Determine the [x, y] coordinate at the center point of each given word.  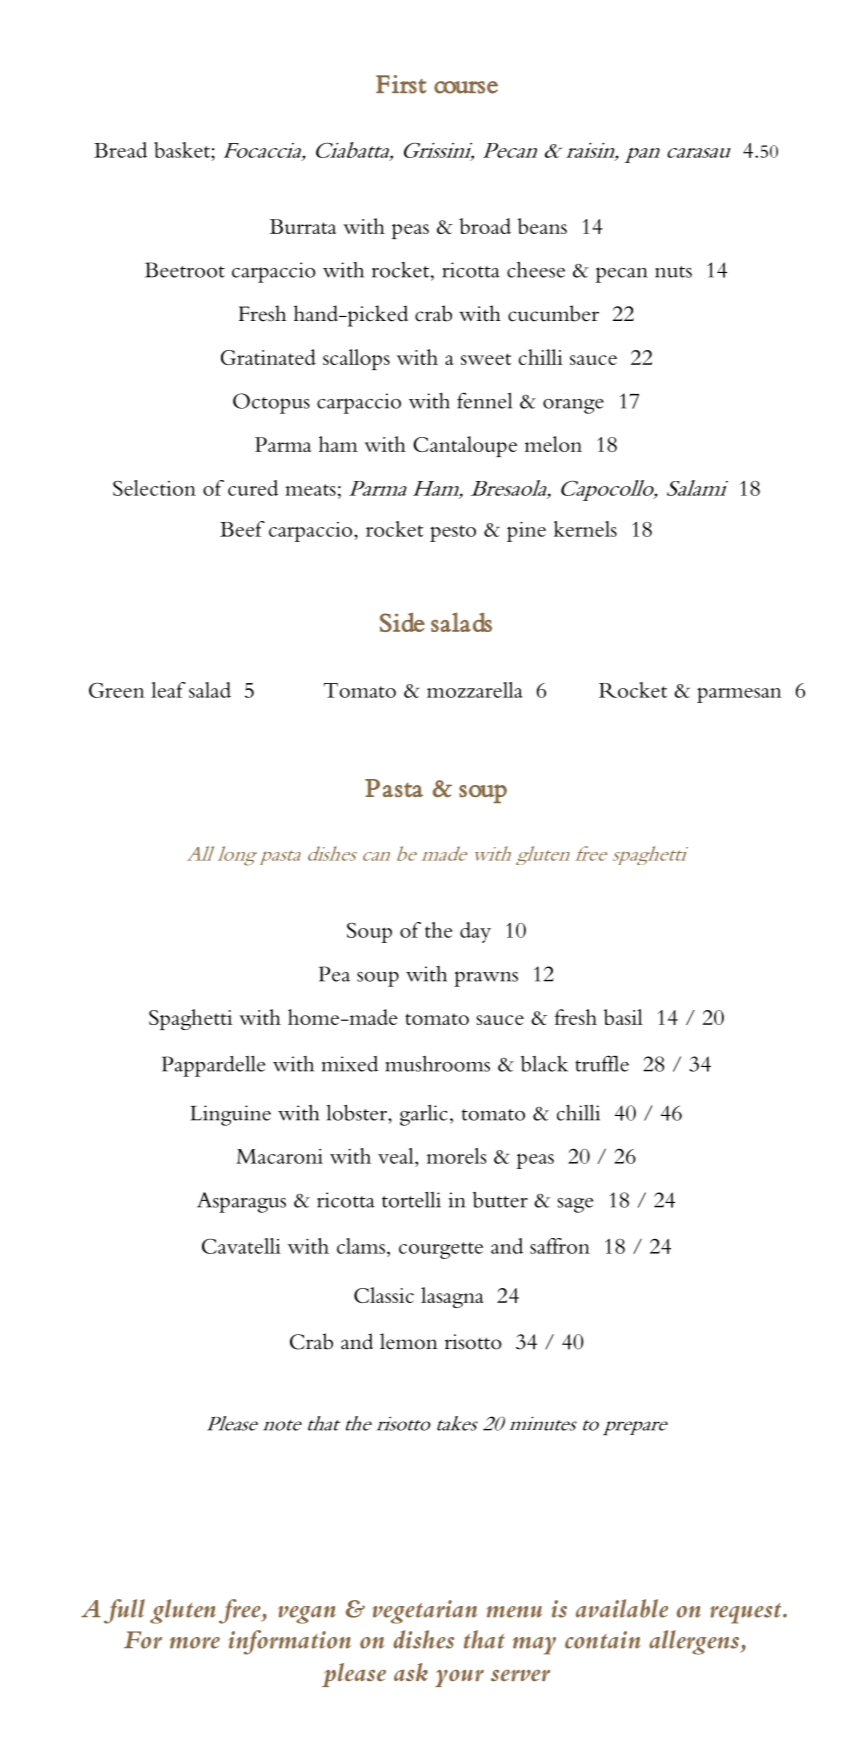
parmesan [739, 695]
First [401, 84]
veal [397, 1156]
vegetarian [424, 1612]
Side [402, 622]
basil [623, 1017]
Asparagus [241, 1202]
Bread [120, 150]
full [124, 1611]
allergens [695, 1642]
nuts [673, 272]
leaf [168, 690]
